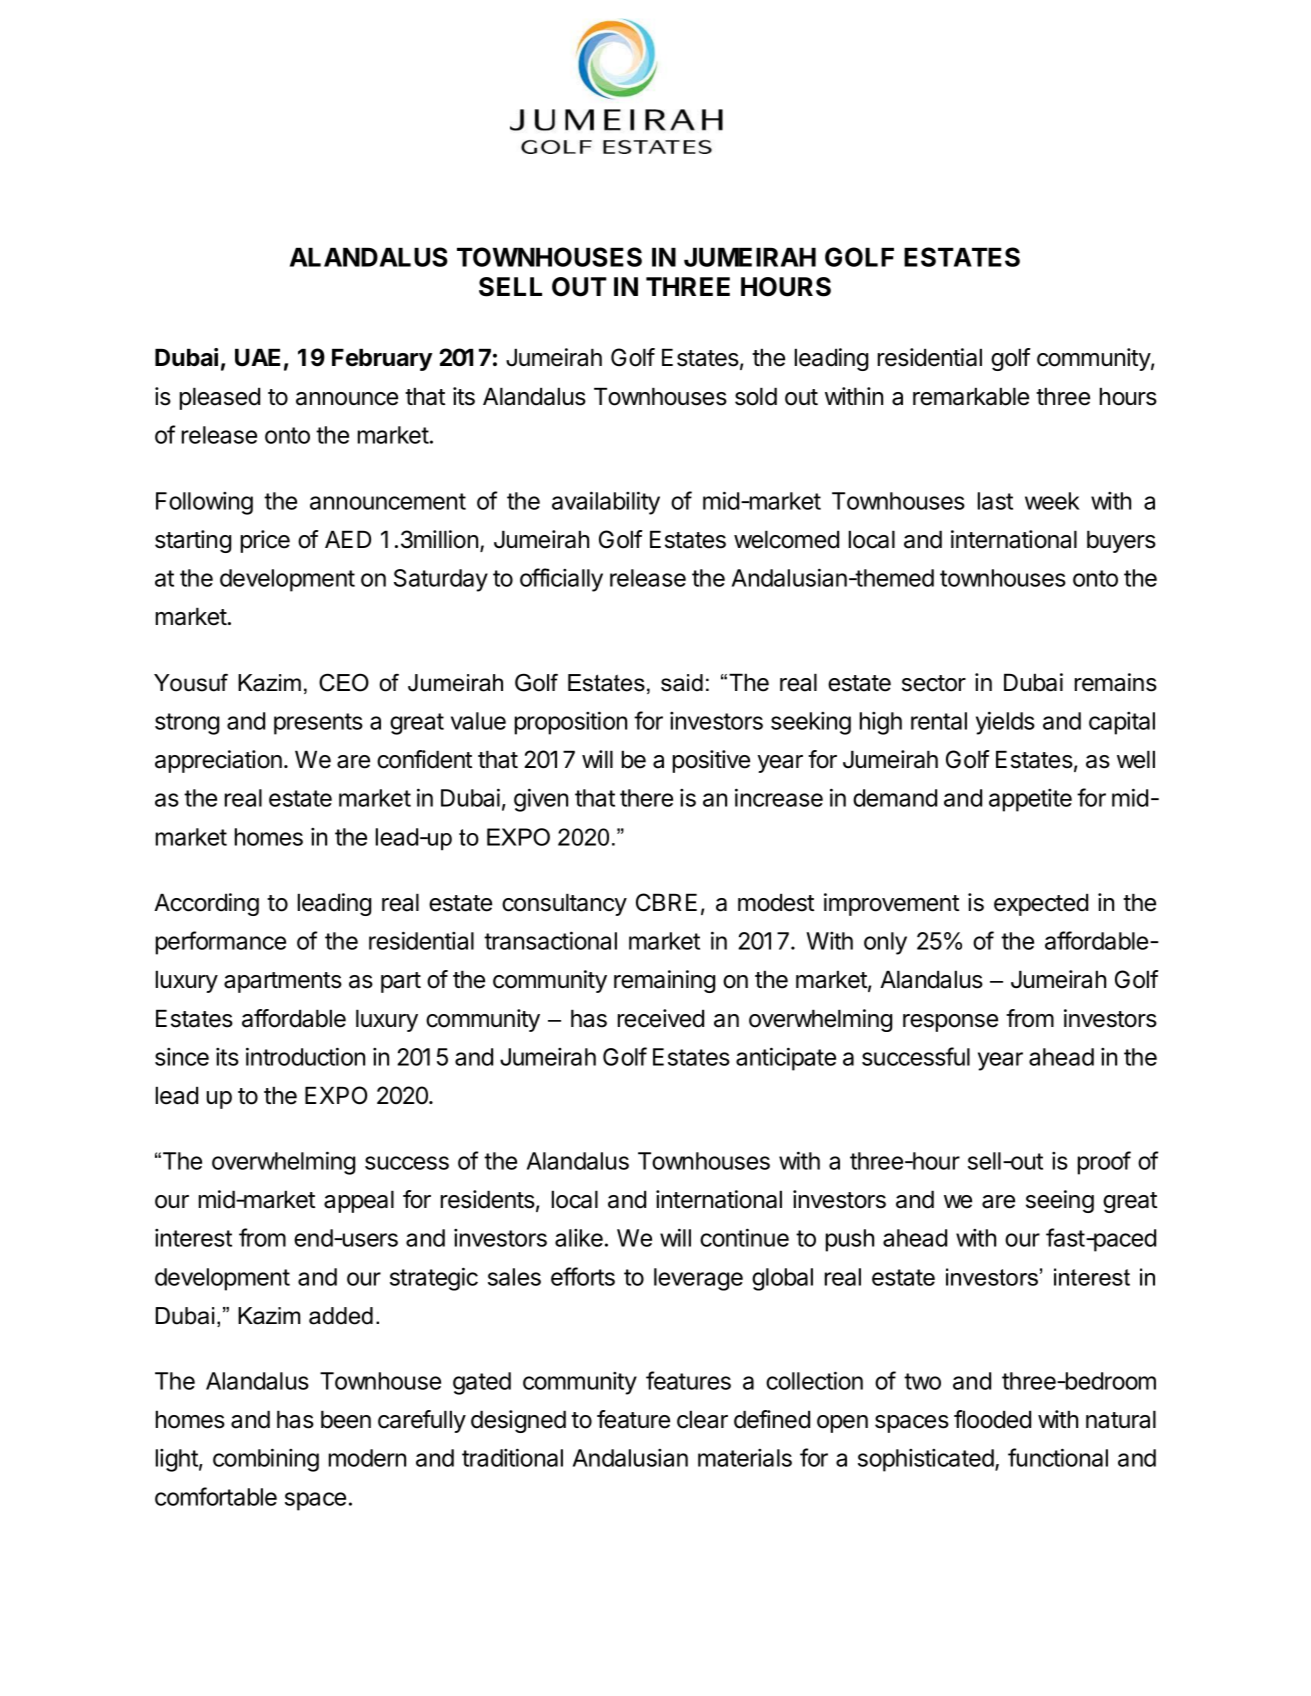 This screenshot has height=1696, width=1311. What do you see at coordinates (971, 396) in the screenshot?
I see `remarkable` at bounding box center [971, 396].
